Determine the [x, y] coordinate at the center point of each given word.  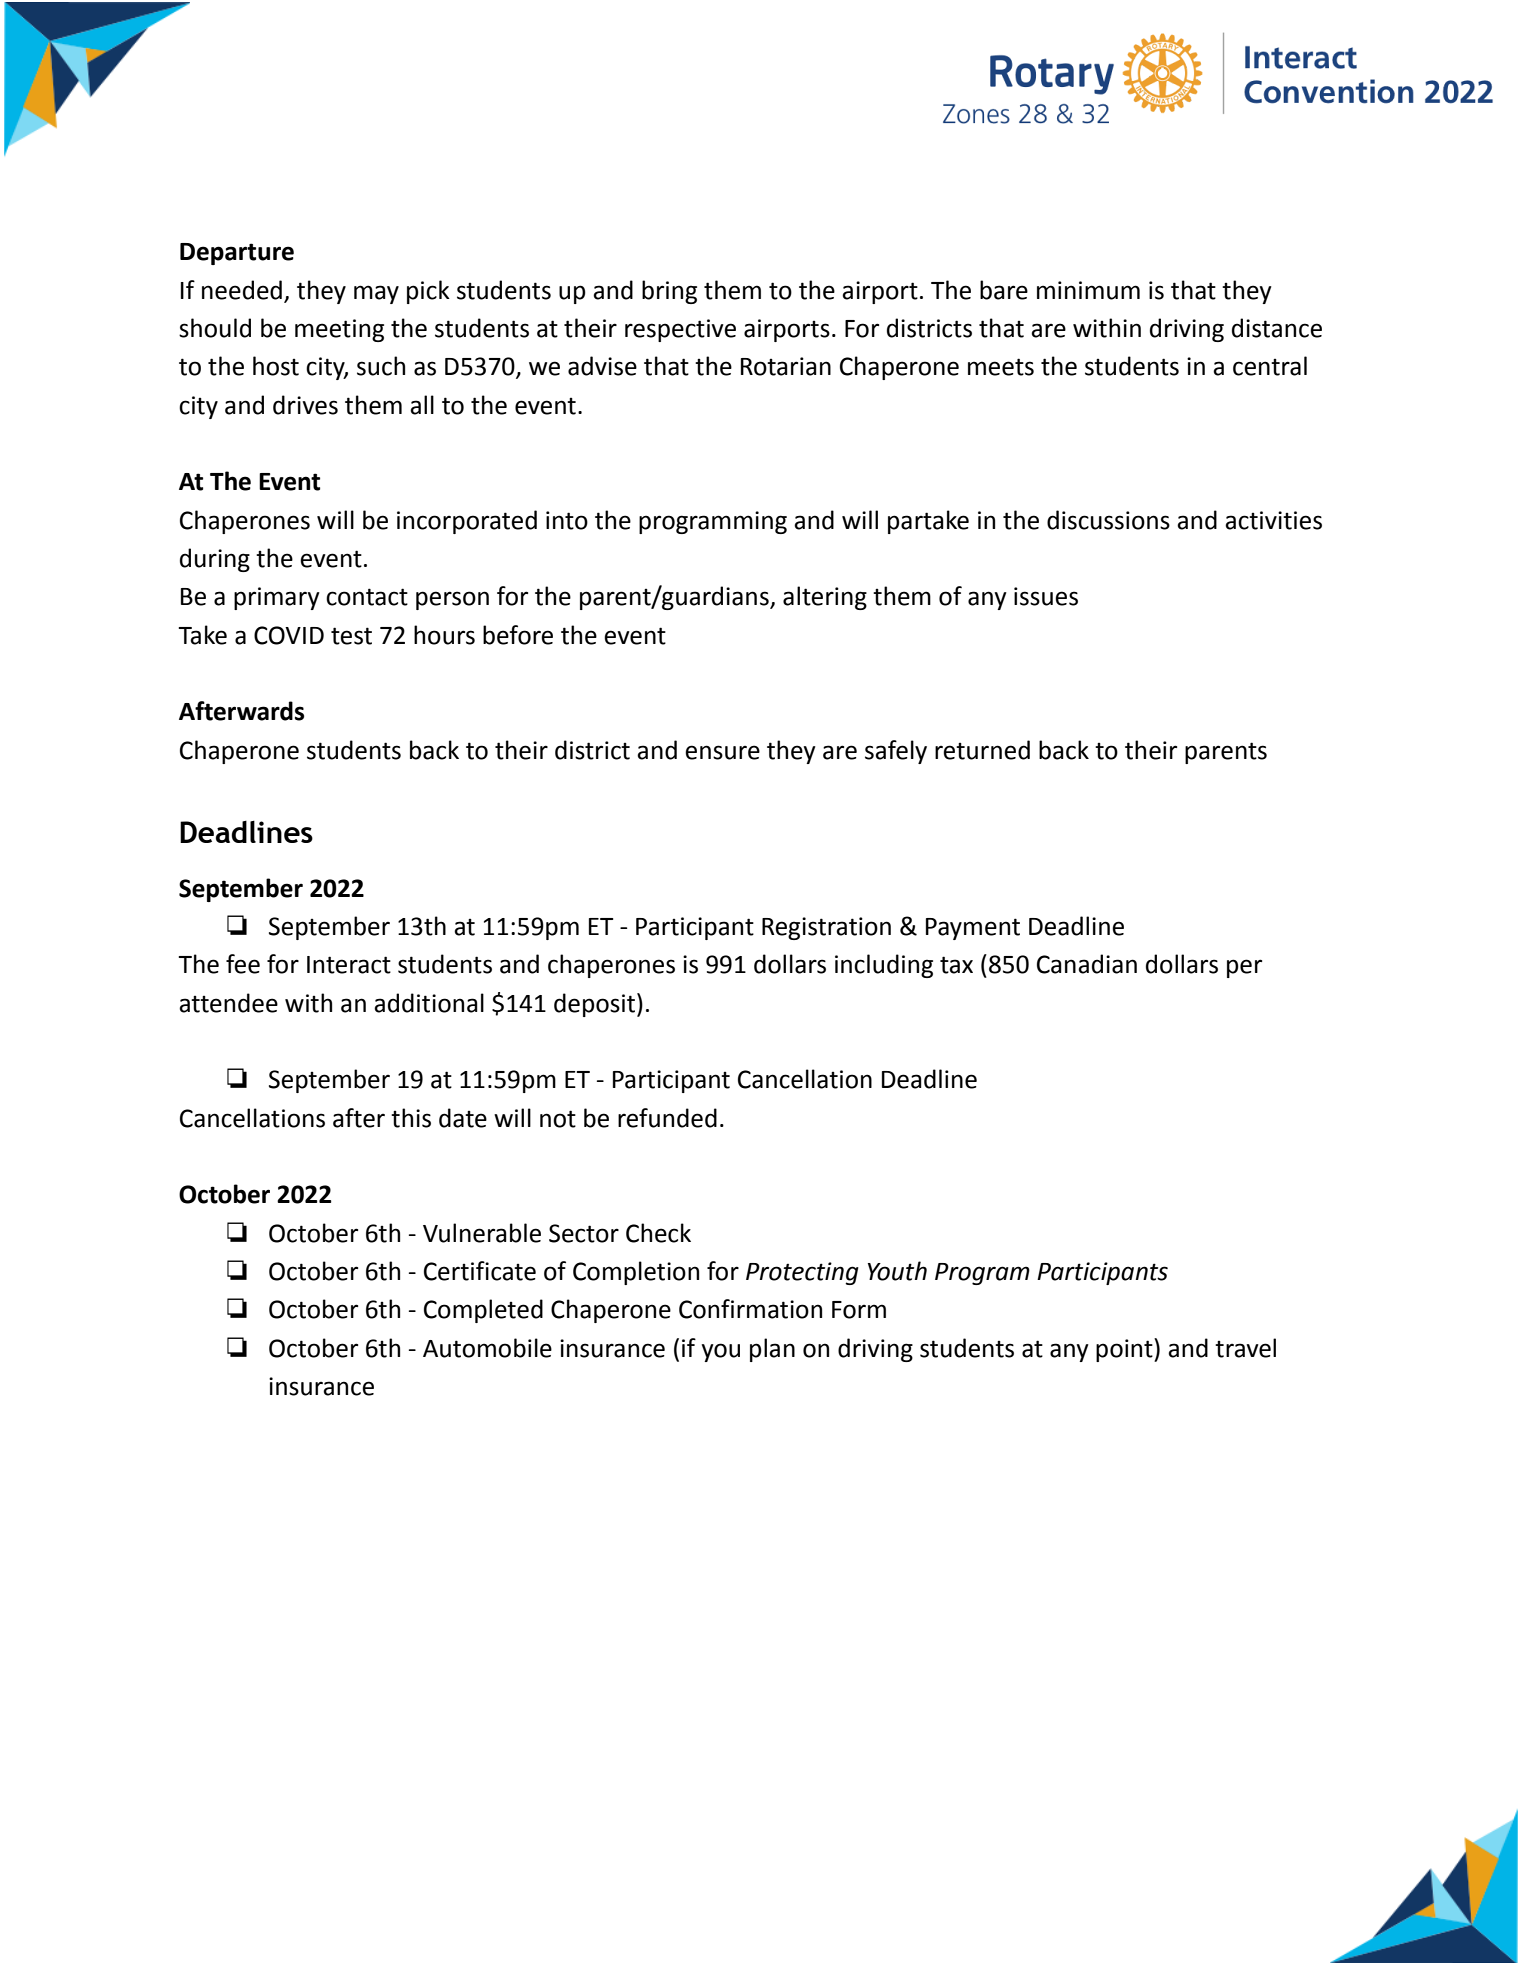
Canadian [1087, 964]
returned [982, 750]
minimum [1088, 290]
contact [367, 597]
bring [669, 292]
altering [825, 598]
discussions [1108, 520]
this [411, 1118]
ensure [722, 752]
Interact [349, 965]
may [376, 294]
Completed [483, 1311]
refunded [667, 1118]
